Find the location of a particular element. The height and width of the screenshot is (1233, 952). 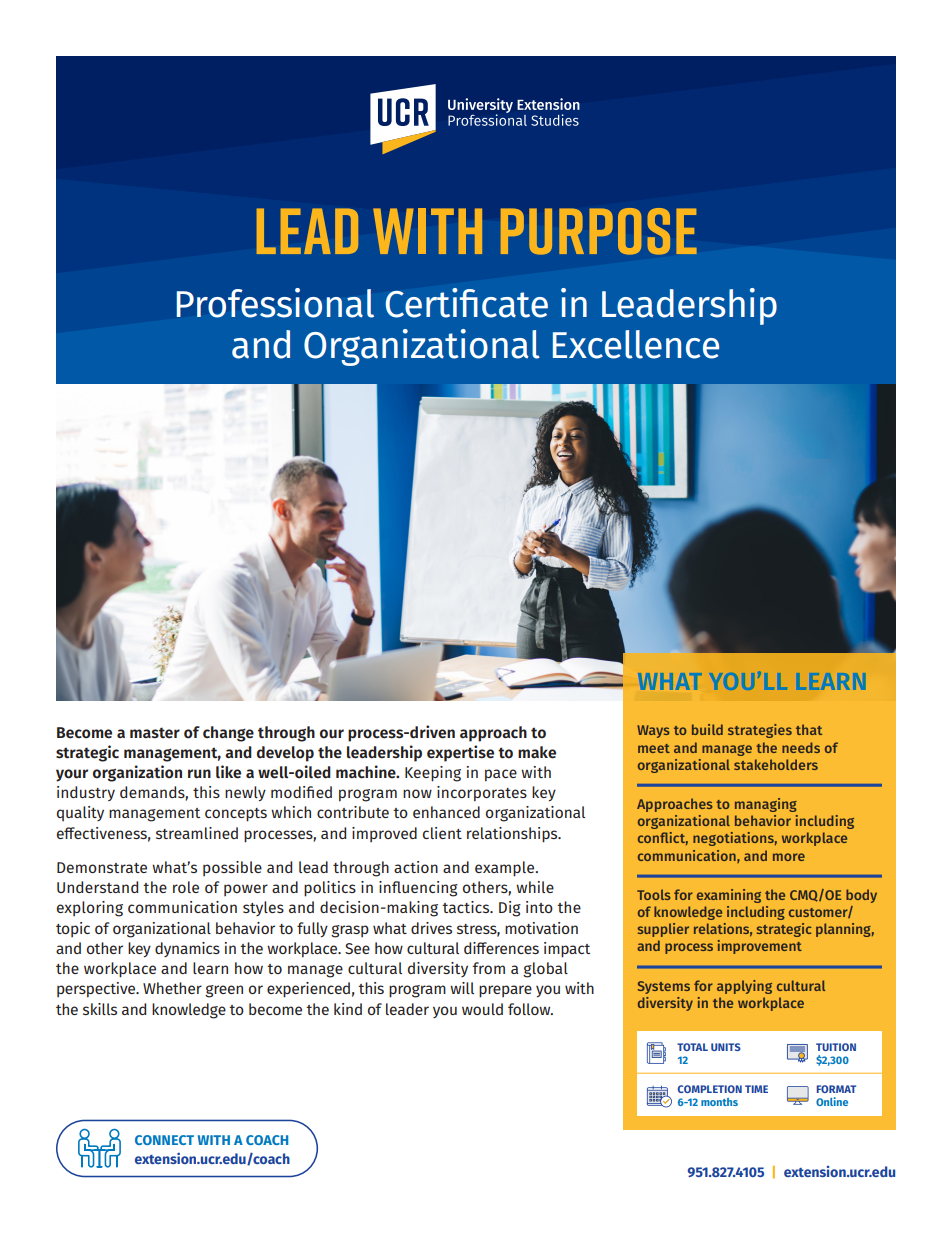

expertise is located at coordinates (460, 753).
